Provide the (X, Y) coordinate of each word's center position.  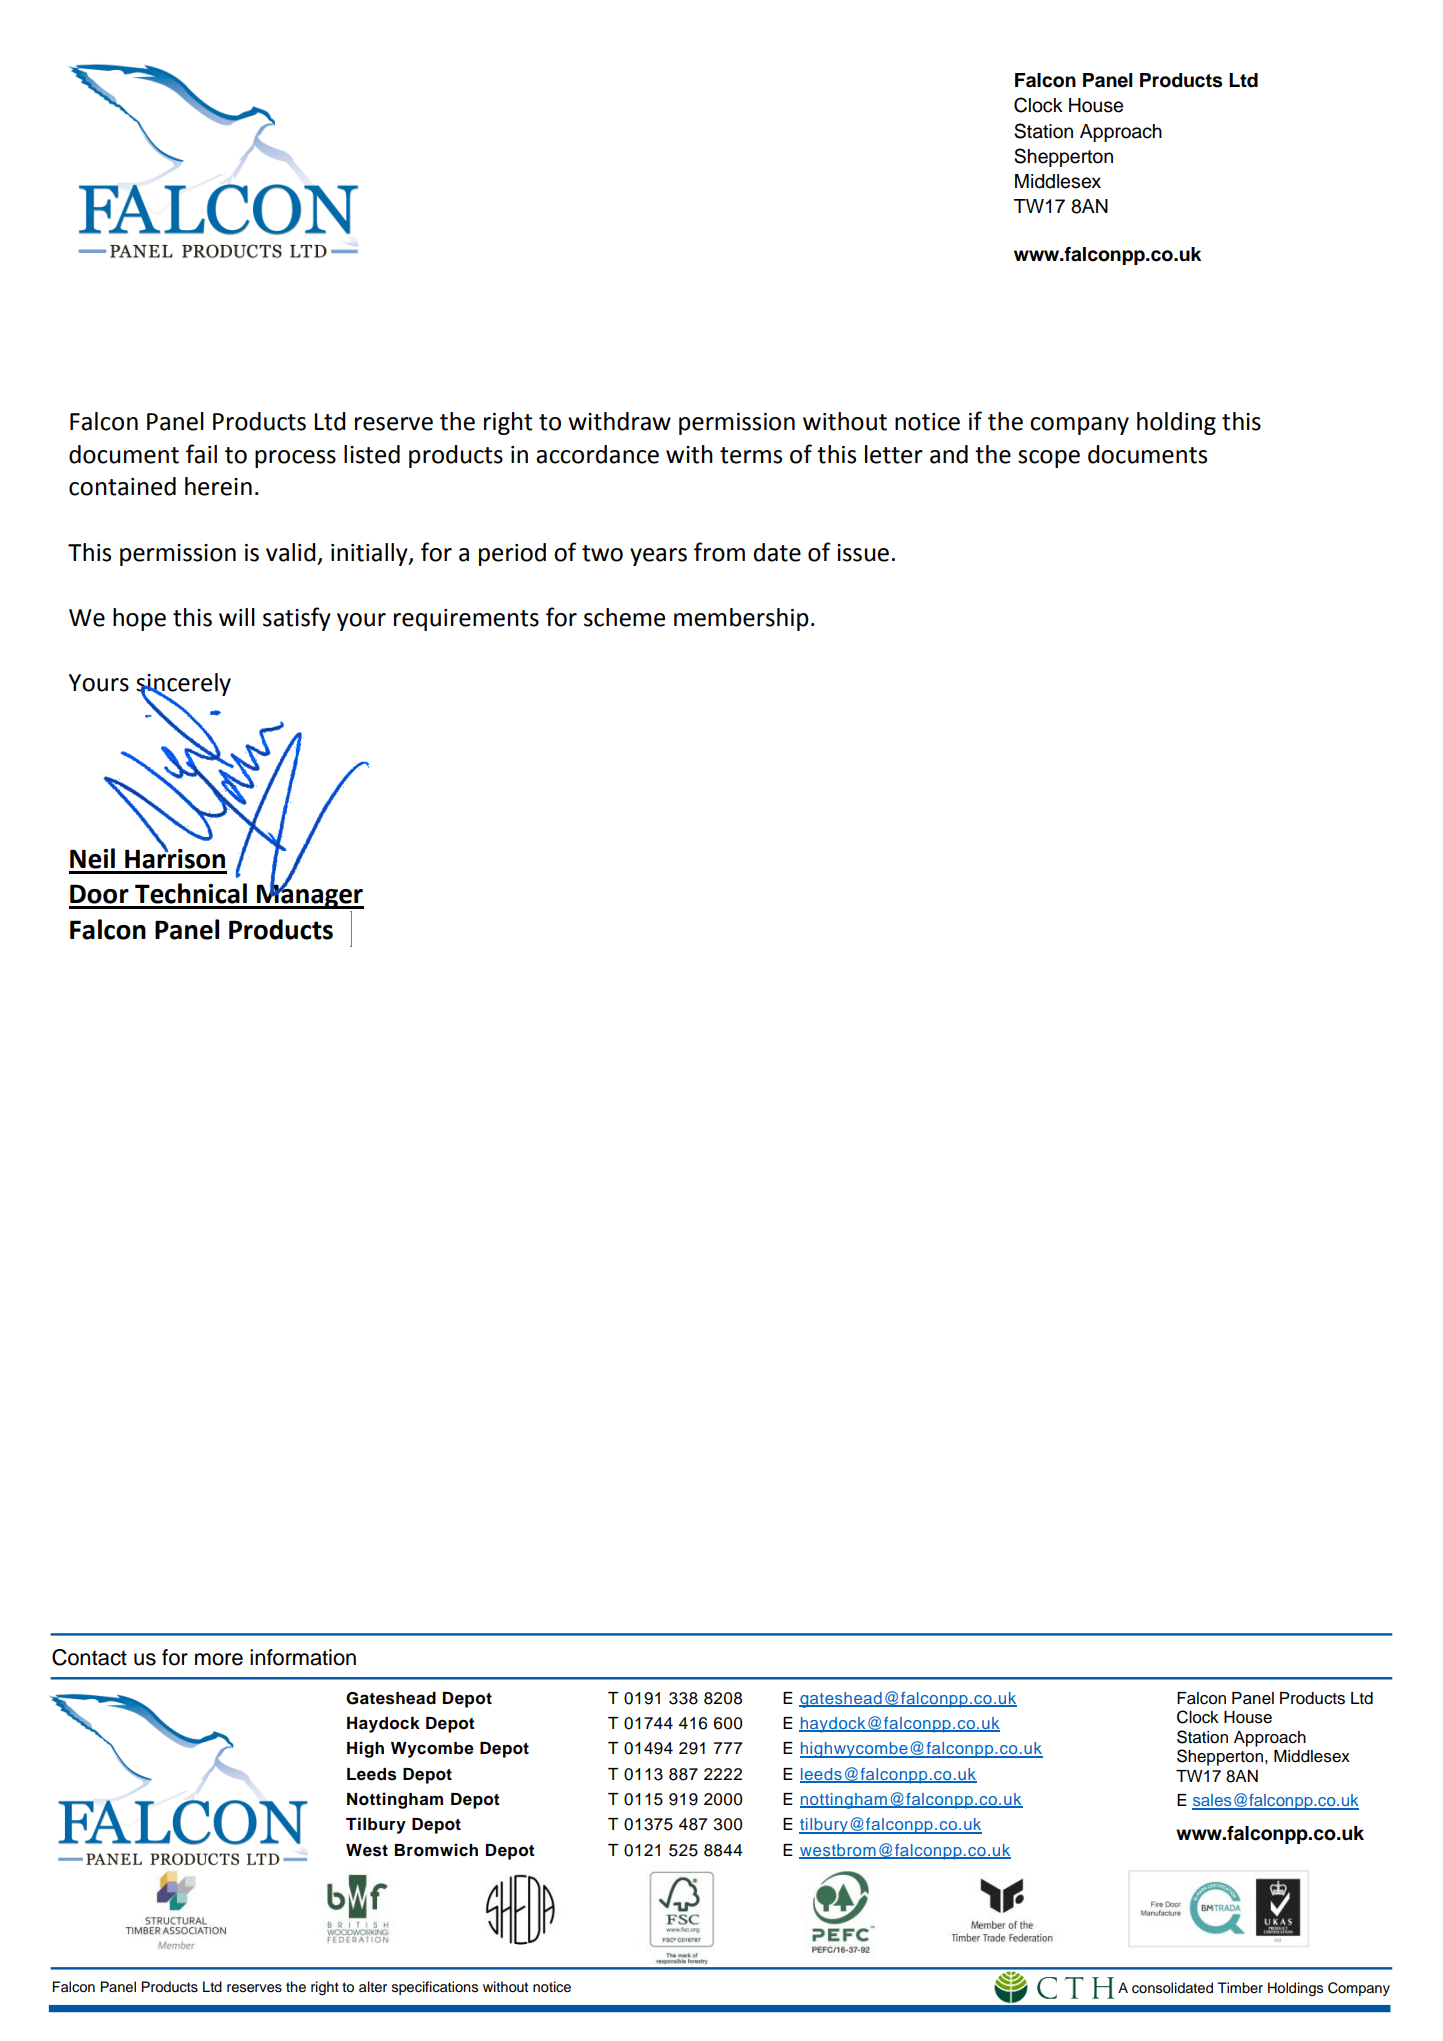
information (303, 1657)
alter (373, 1987)
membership (741, 619)
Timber (1240, 1987)
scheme (624, 617)
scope (1049, 459)
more (219, 1659)
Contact (89, 1657)
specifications (435, 1988)
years (658, 557)
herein (218, 486)
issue (863, 553)
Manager (309, 896)
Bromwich (436, 1850)
